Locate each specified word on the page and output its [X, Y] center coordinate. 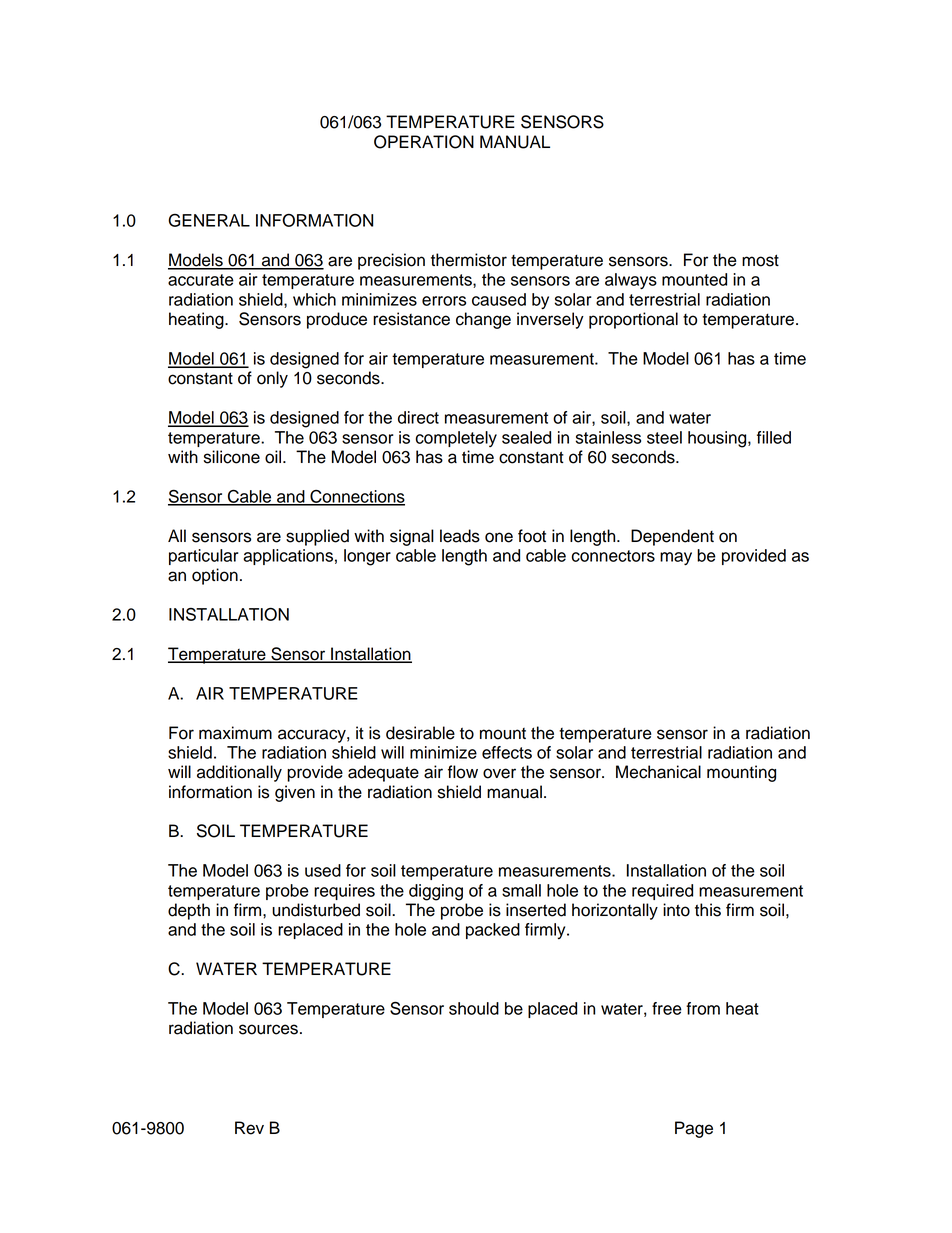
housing [718, 439]
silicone [232, 457]
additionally [239, 773]
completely [456, 439]
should [474, 1008]
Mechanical [658, 772]
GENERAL [209, 220]
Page [694, 1129]
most [760, 260]
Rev [249, 1128]
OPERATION [424, 142]
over [499, 773]
